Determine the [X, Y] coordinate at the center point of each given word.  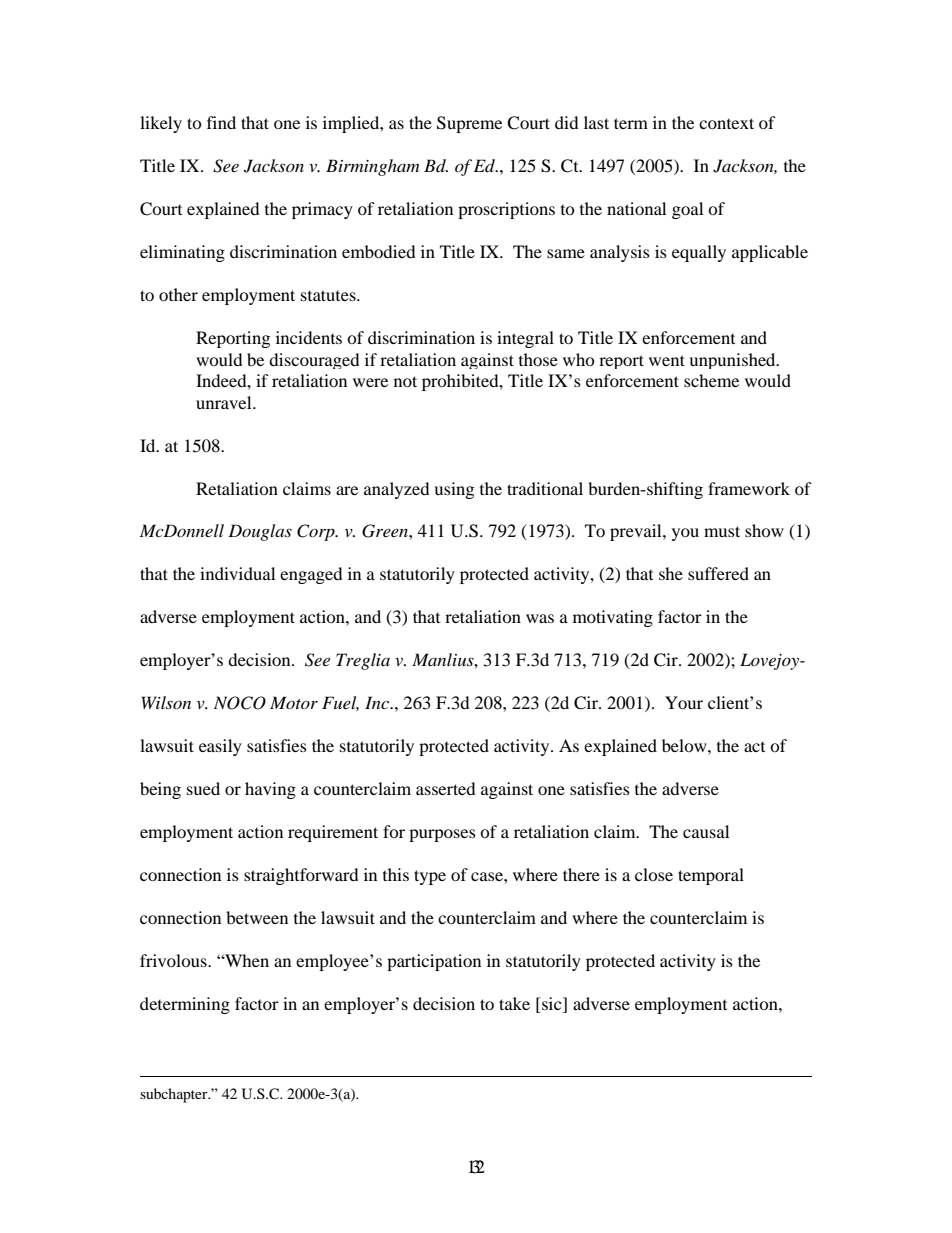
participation [434, 962]
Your [684, 702]
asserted [445, 788]
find [221, 122]
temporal [711, 876]
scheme [711, 380]
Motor [294, 702]
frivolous [174, 960]
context [726, 123]
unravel [225, 402]
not [405, 381]
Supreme [469, 124]
